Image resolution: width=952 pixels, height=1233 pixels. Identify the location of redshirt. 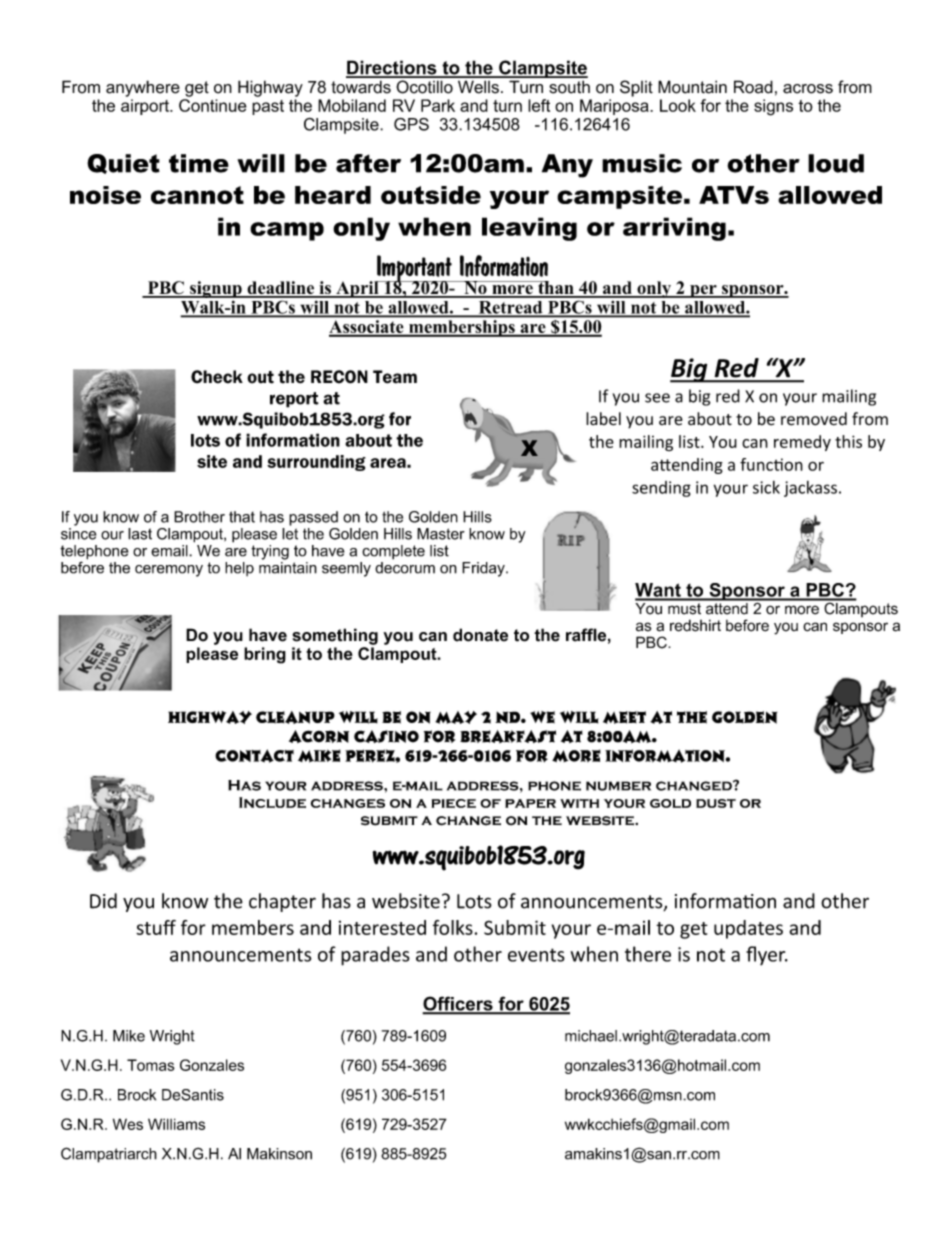
(695, 625).
